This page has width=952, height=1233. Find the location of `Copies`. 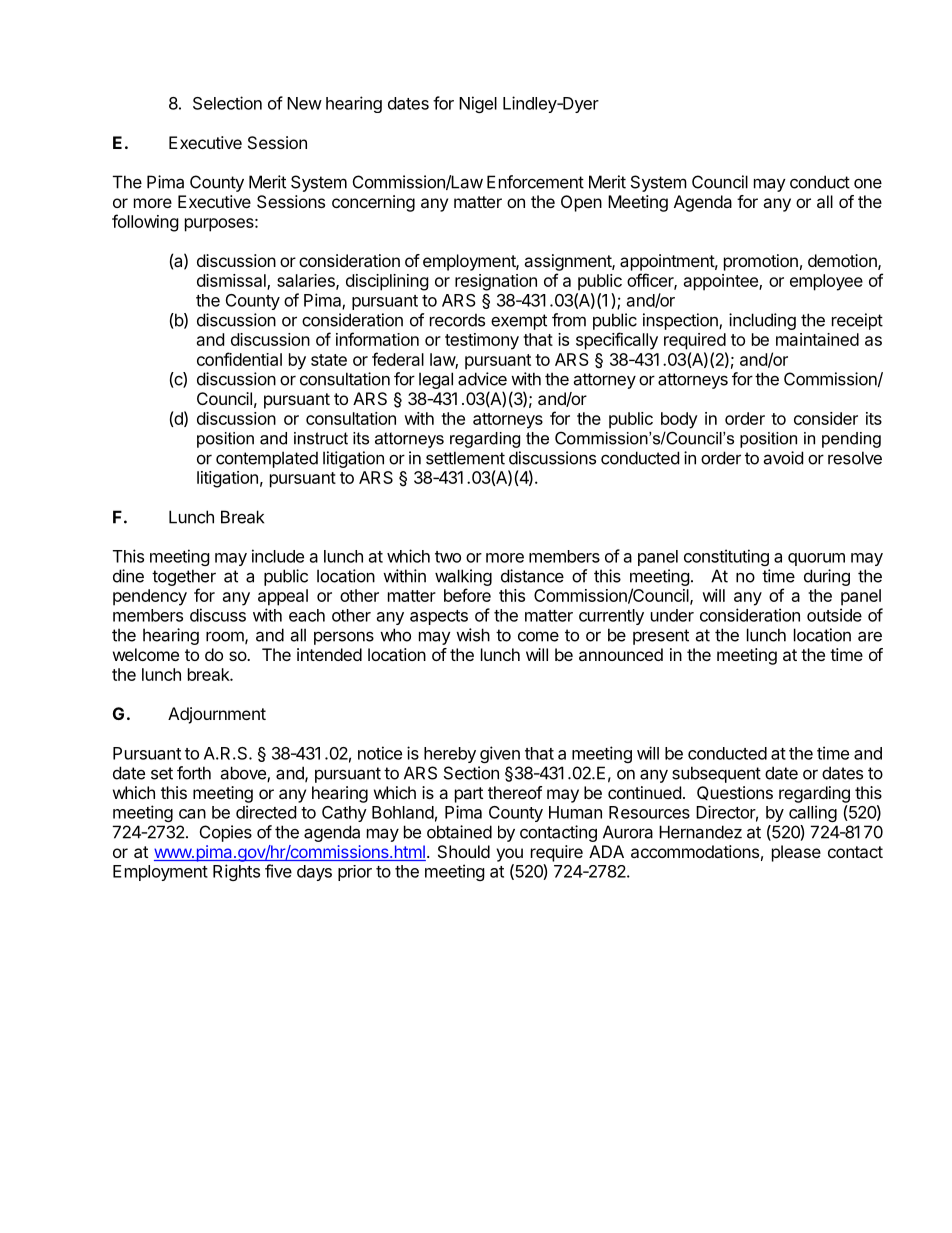

Copies is located at coordinates (226, 833).
